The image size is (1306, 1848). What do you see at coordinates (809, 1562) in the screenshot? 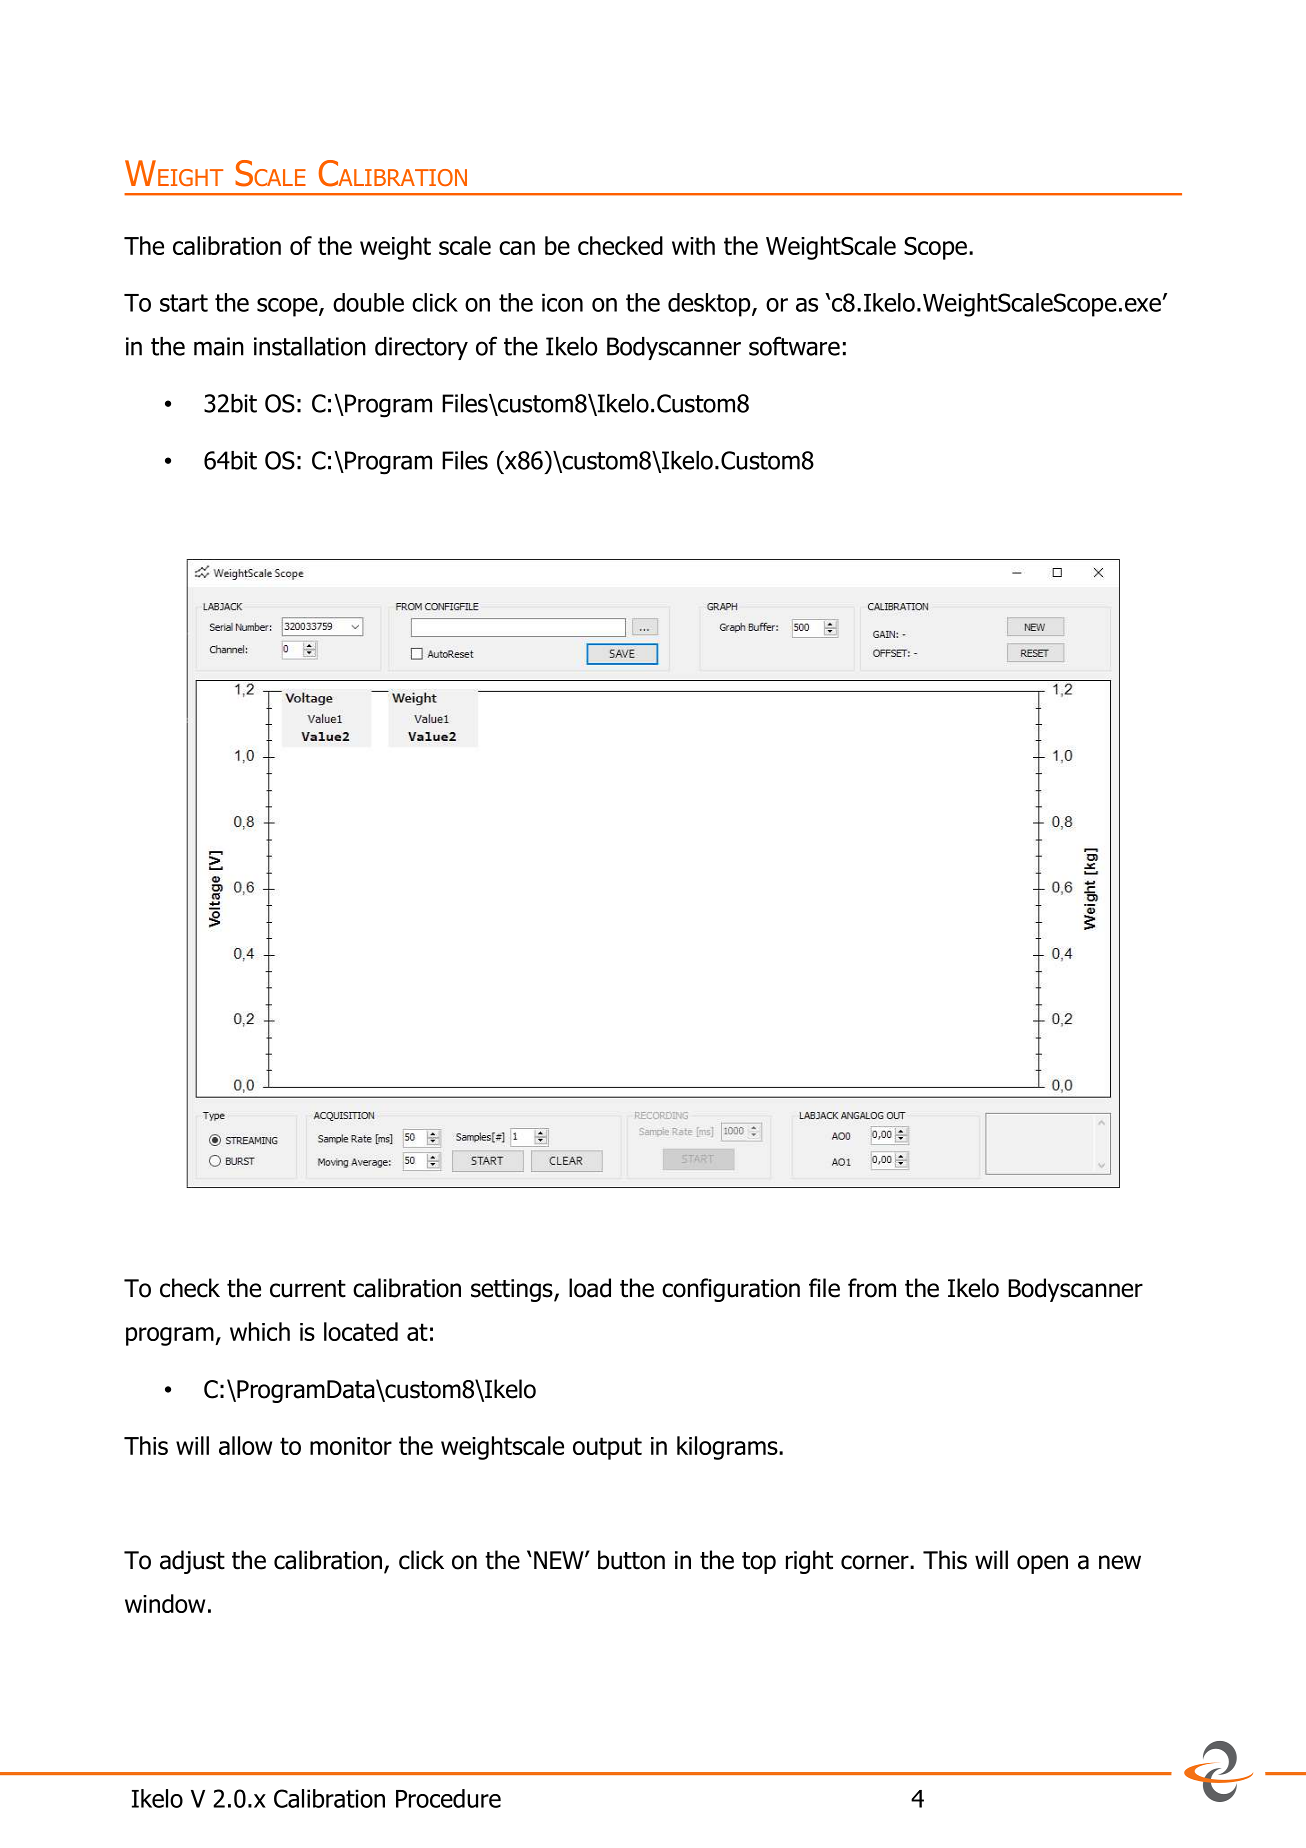
I see `right` at bounding box center [809, 1562].
